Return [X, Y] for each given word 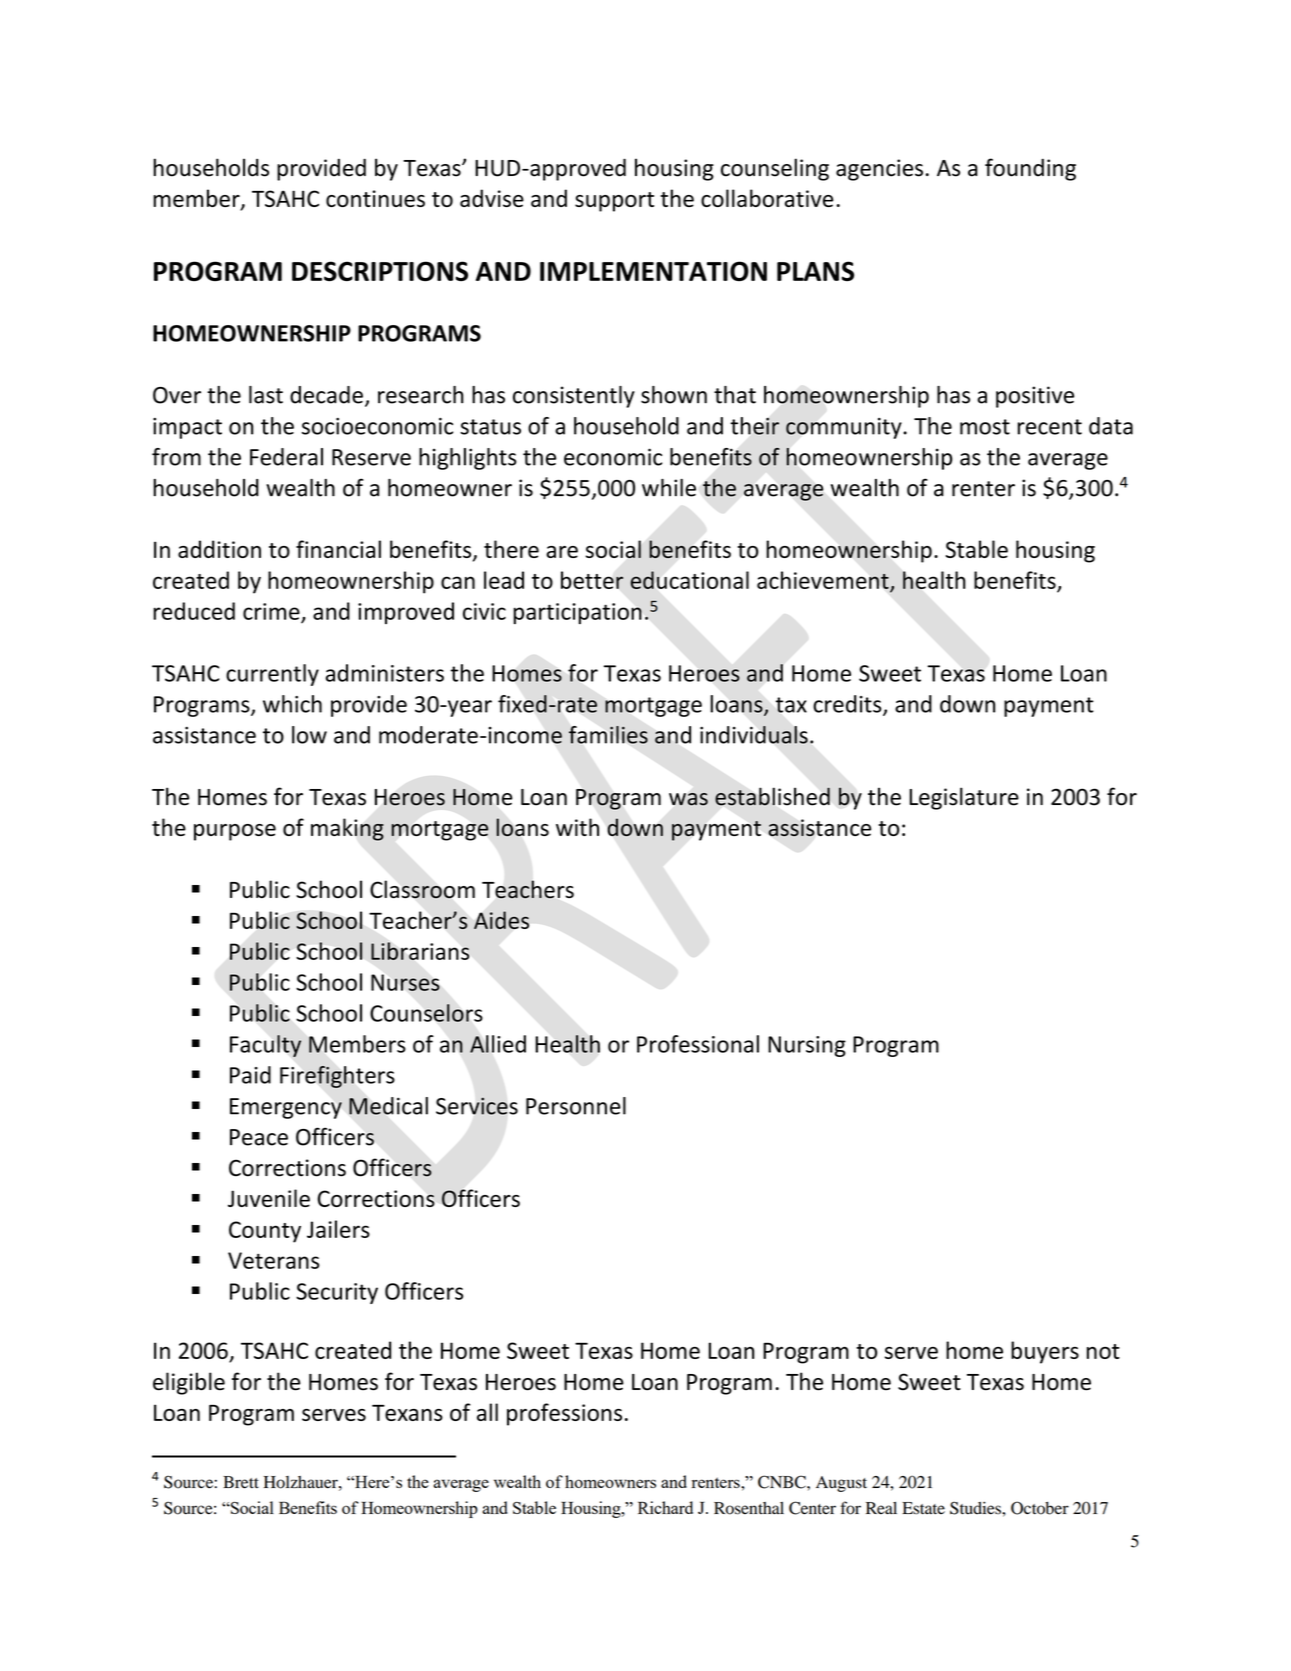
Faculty [265, 1046]
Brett [241, 1482]
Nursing [807, 1046]
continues [375, 198]
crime [271, 611]
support [614, 202]
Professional [698, 1044]
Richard [665, 1507]
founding [1030, 169]
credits [848, 705]
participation [577, 613]
